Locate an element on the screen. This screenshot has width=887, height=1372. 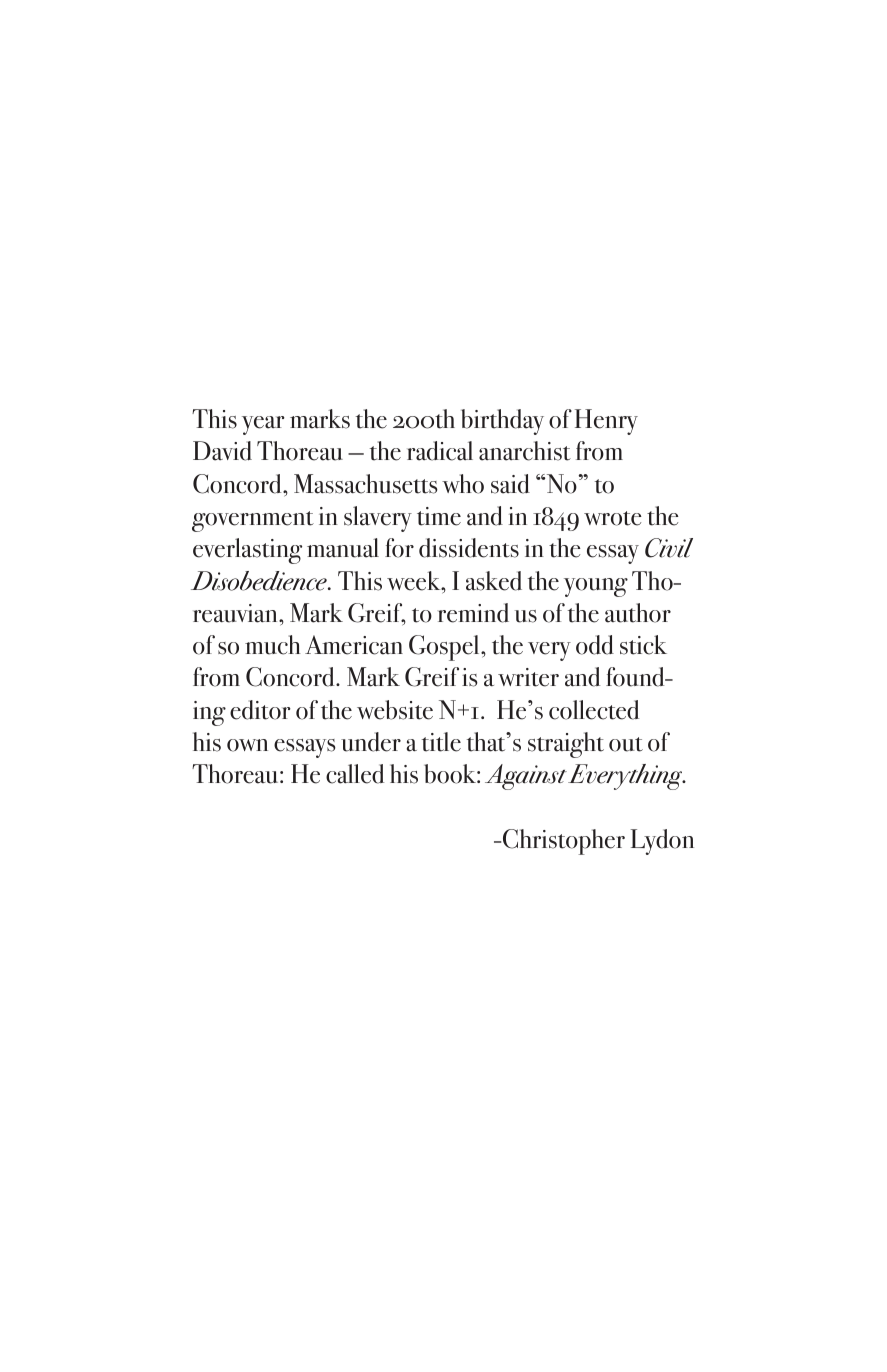
young is located at coordinates (596, 587).
